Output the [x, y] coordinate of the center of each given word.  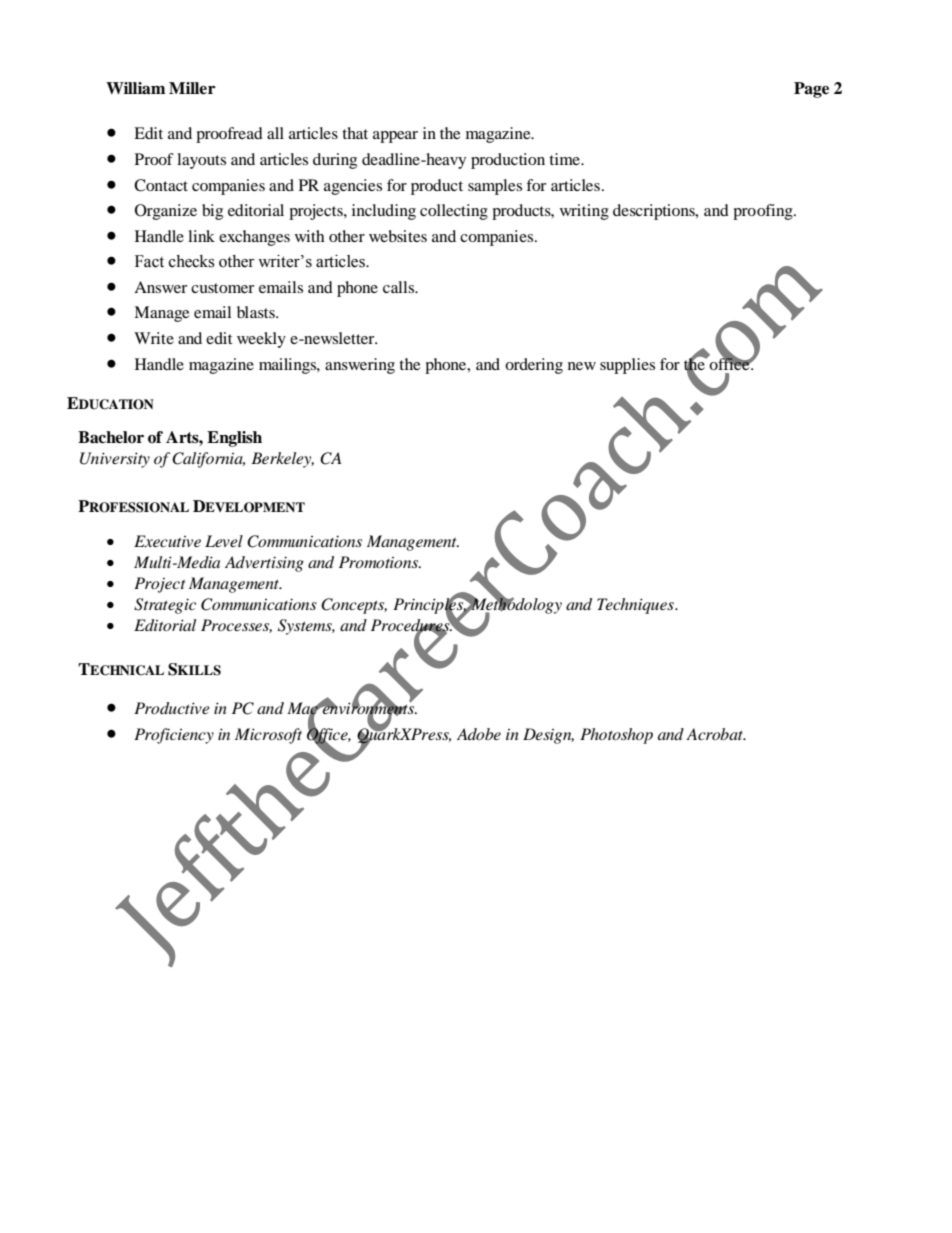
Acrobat [716, 734]
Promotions [380, 562]
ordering [534, 366]
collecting [454, 212]
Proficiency [174, 736]
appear [395, 137]
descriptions [655, 212]
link [201, 236]
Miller [192, 88]
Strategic [165, 606]
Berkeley [282, 460]
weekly [261, 340]
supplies [627, 366]
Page [811, 90]
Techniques [636, 606]
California [208, 460]
